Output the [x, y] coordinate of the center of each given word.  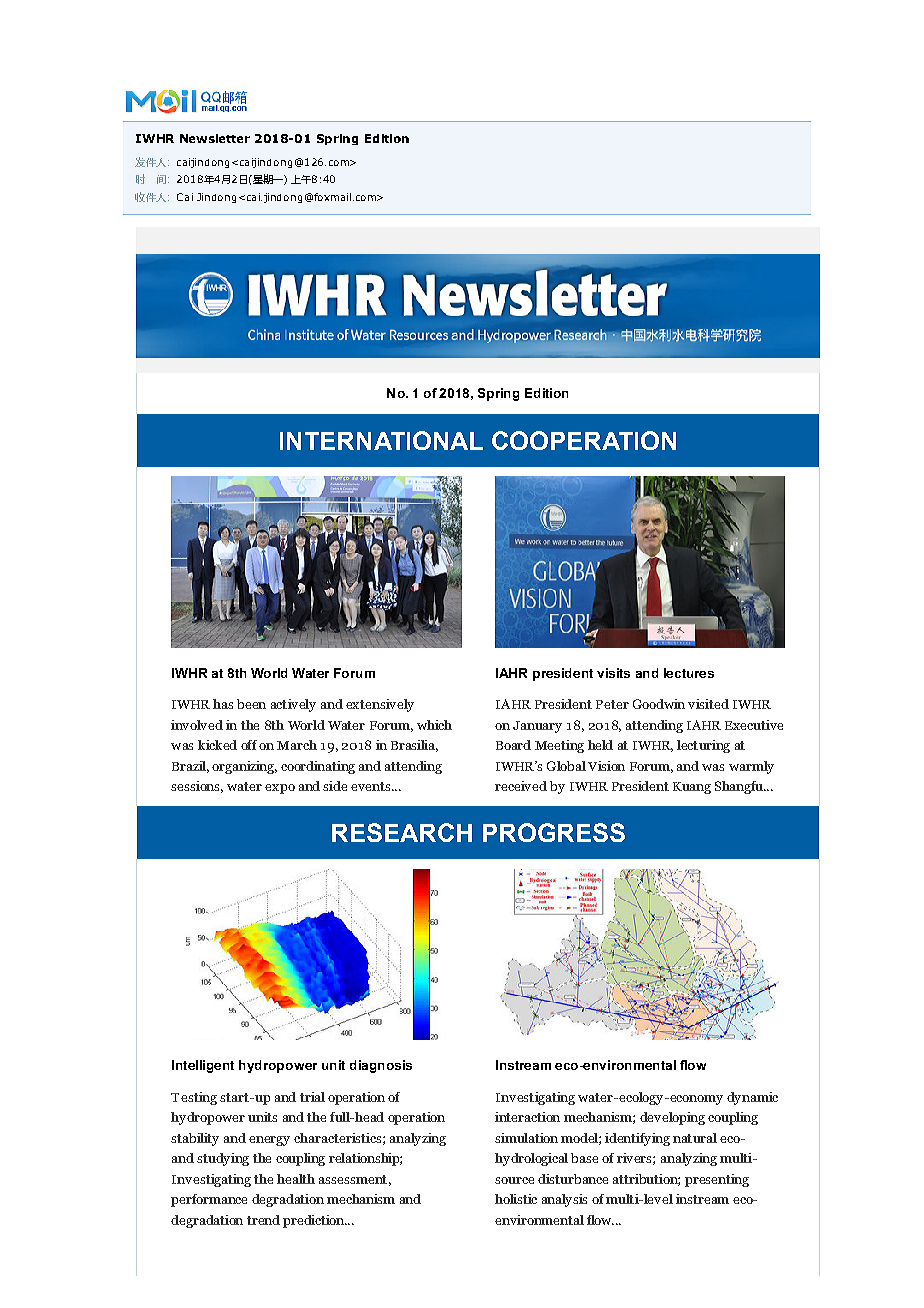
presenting [717, 1180]
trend [263, 1220]
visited [708, 704]
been [251, 704]
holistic [516, 1199]
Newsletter [215, 138]
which [434, 725]
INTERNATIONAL [381, 440]
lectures [689, 673]
